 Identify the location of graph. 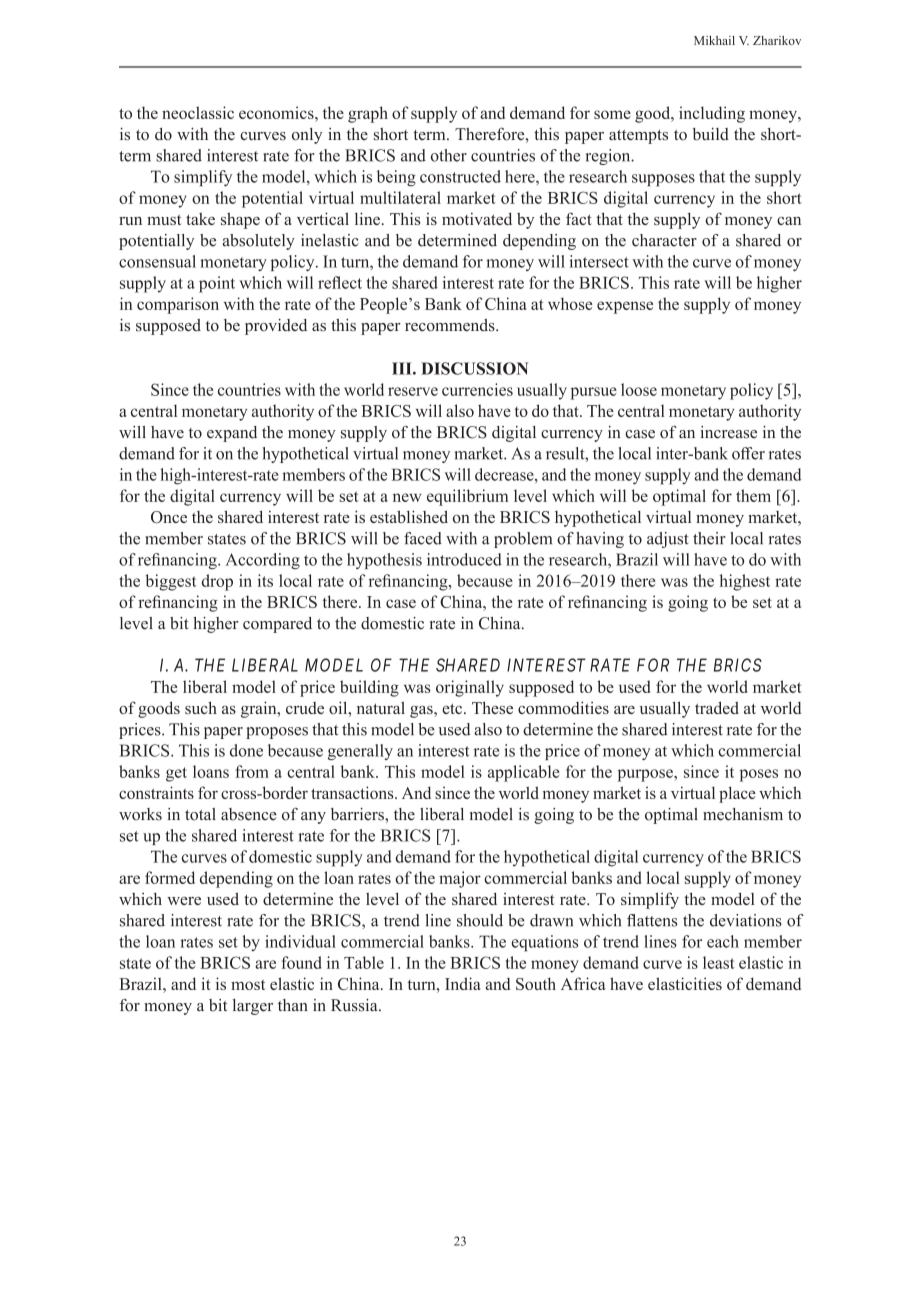
(368, 114).
